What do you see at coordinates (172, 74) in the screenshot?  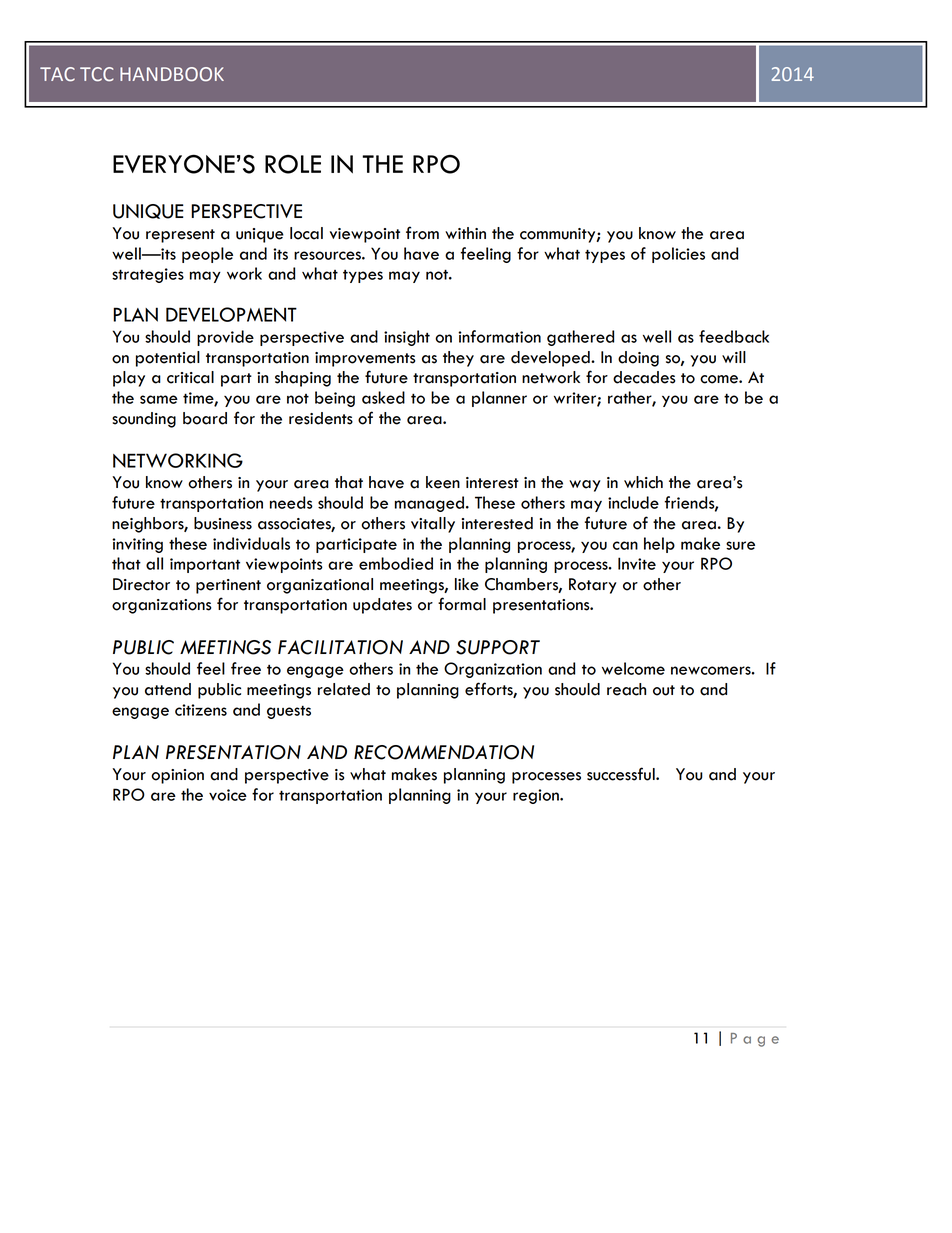 I see `HANDBOOK` at bounding box center [172, 74].
